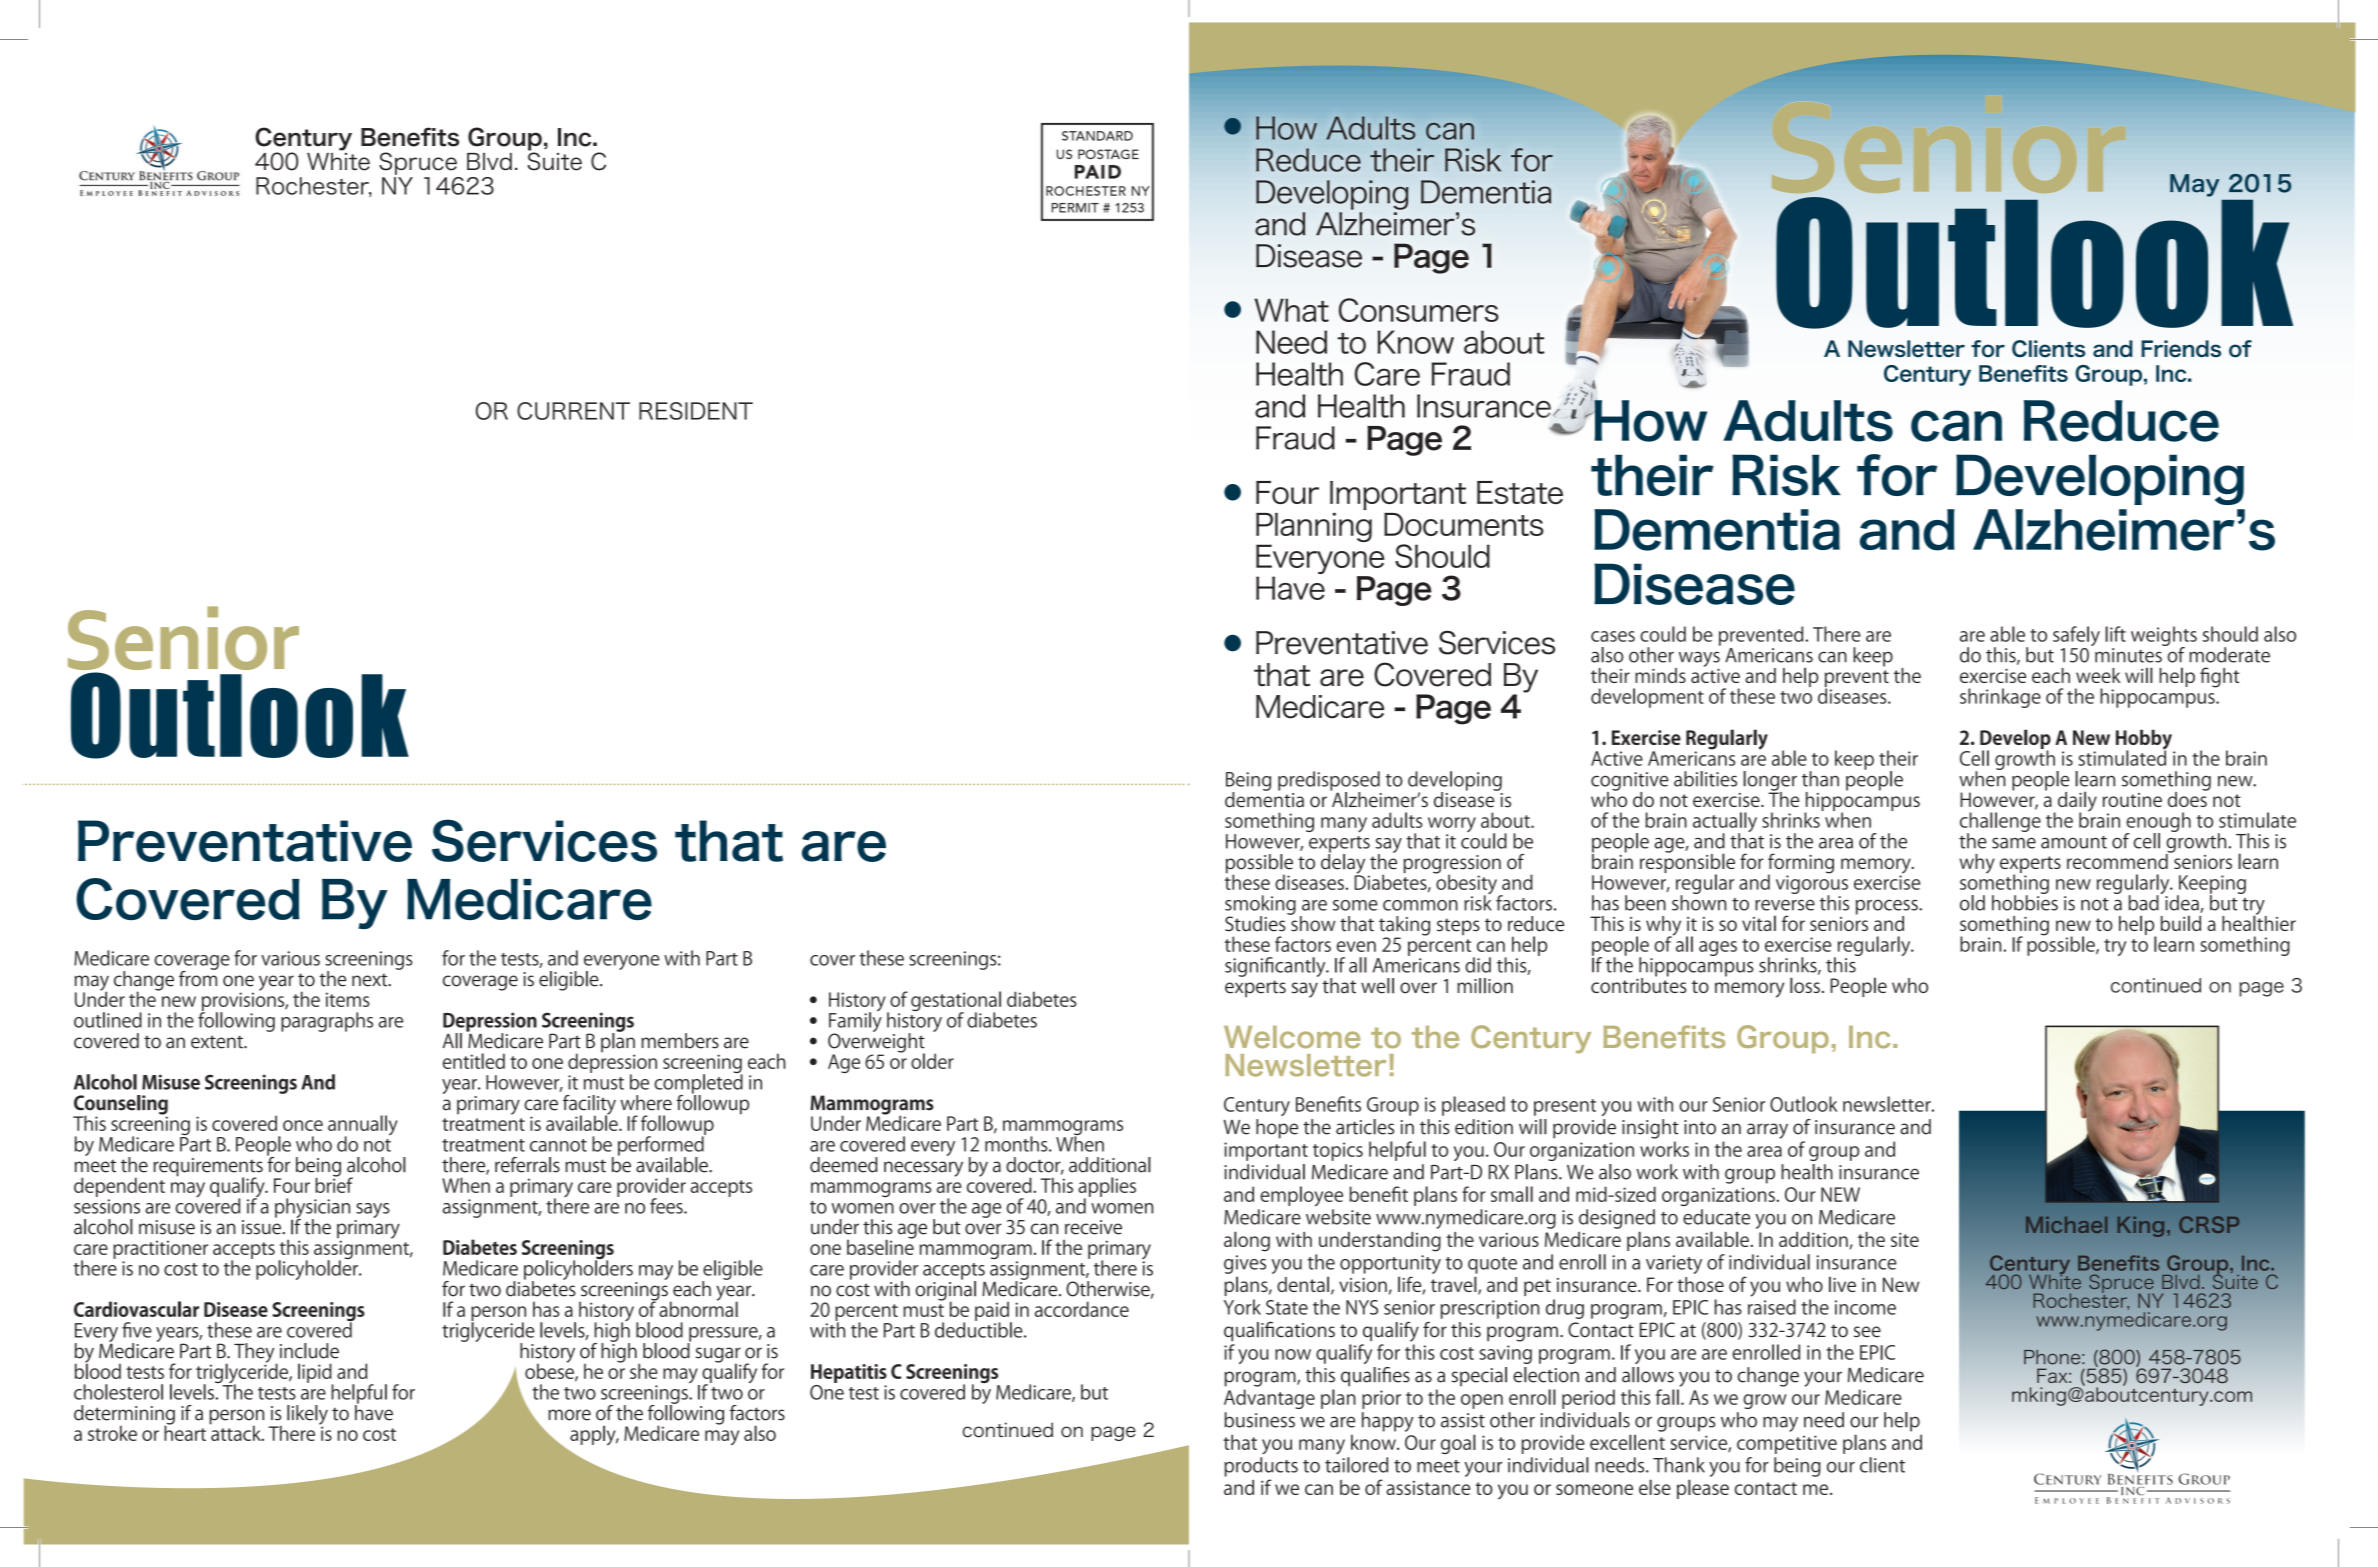  What do you see at coordinates (1291, 310) in the document?
I see `What` at bounding box center [1291, 310].
